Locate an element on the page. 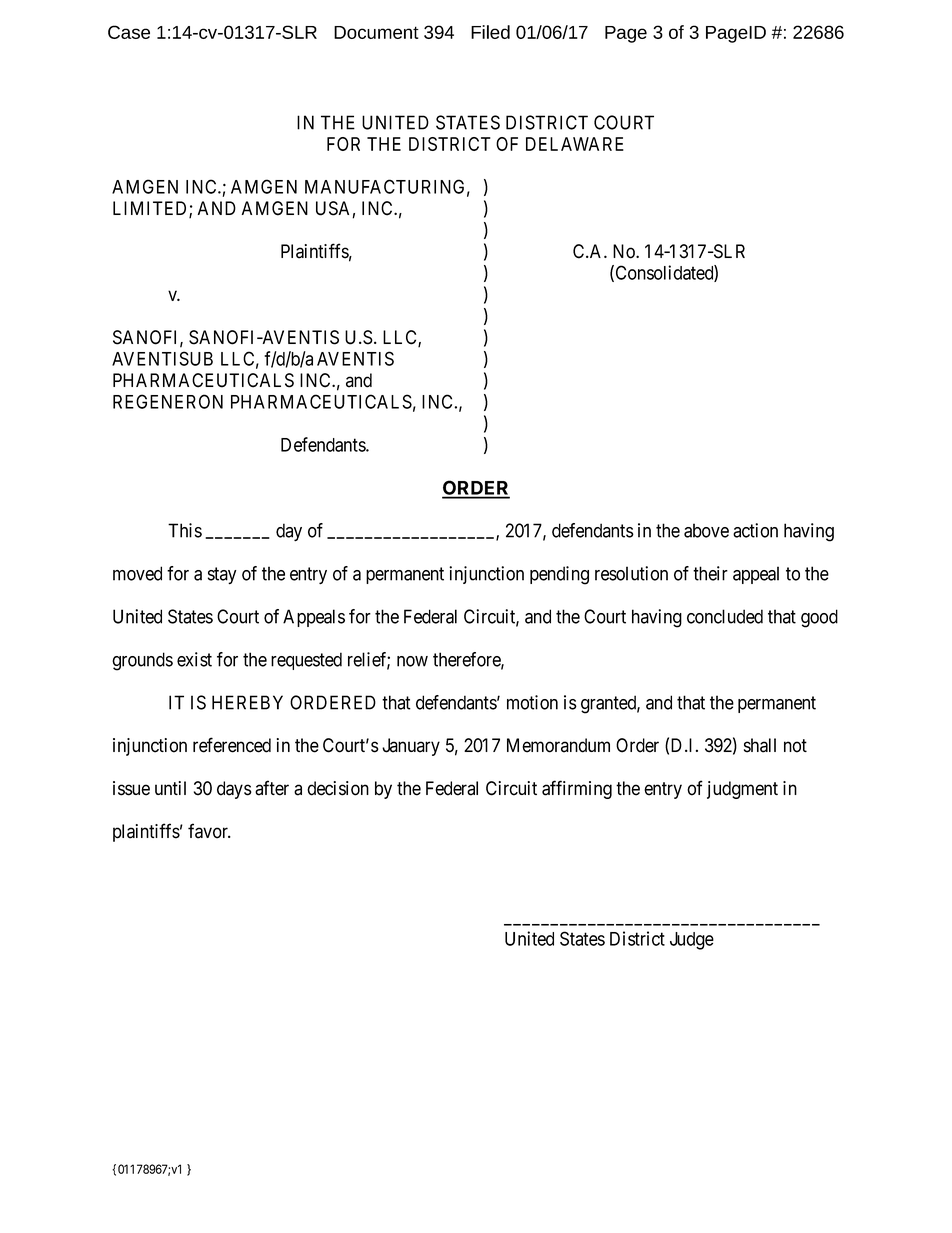 The height and width of the document is (1233, 952). shall is located at coordinates (760, 745).
